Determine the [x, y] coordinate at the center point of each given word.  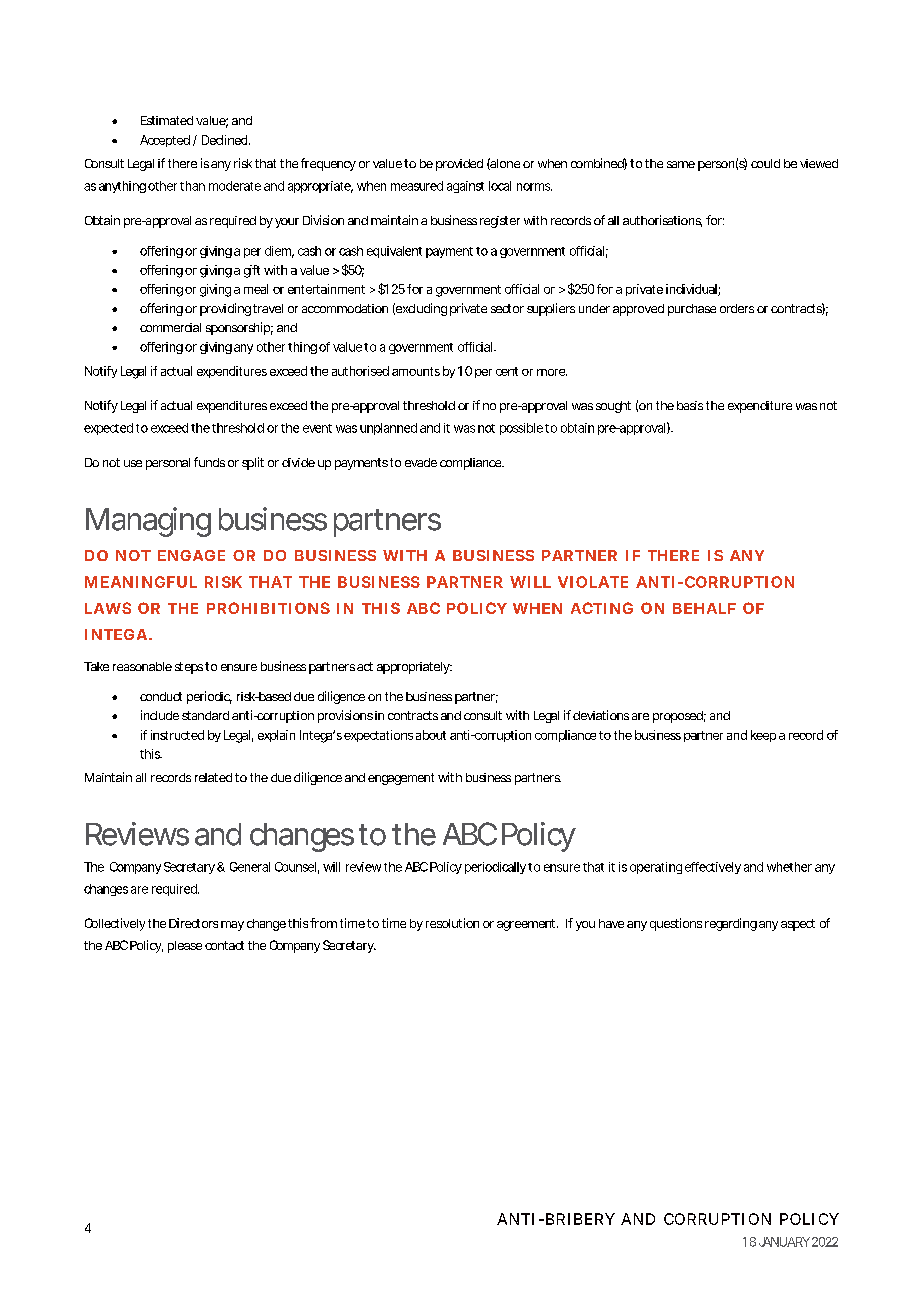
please [185, 947]
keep [763, 736]
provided [459, 165]
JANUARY [784, 1242]
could [765, 163]
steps [189, 668]
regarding [731, 924]
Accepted [165, 141]
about [431, 735]
